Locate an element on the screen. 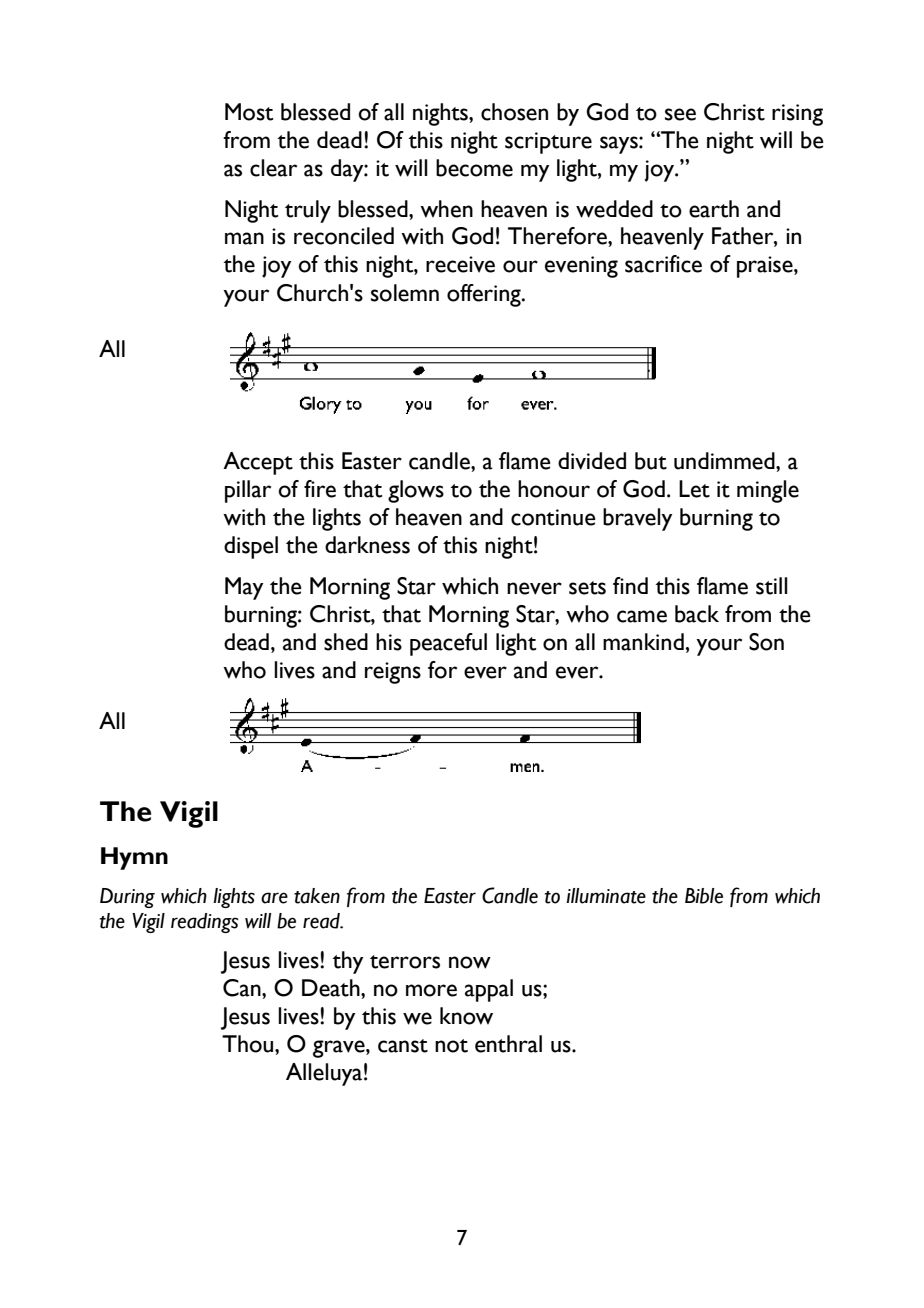 Image resolution: width=924 pixels, height=1308 pixels. know is located at coordinates (466, 1016).
